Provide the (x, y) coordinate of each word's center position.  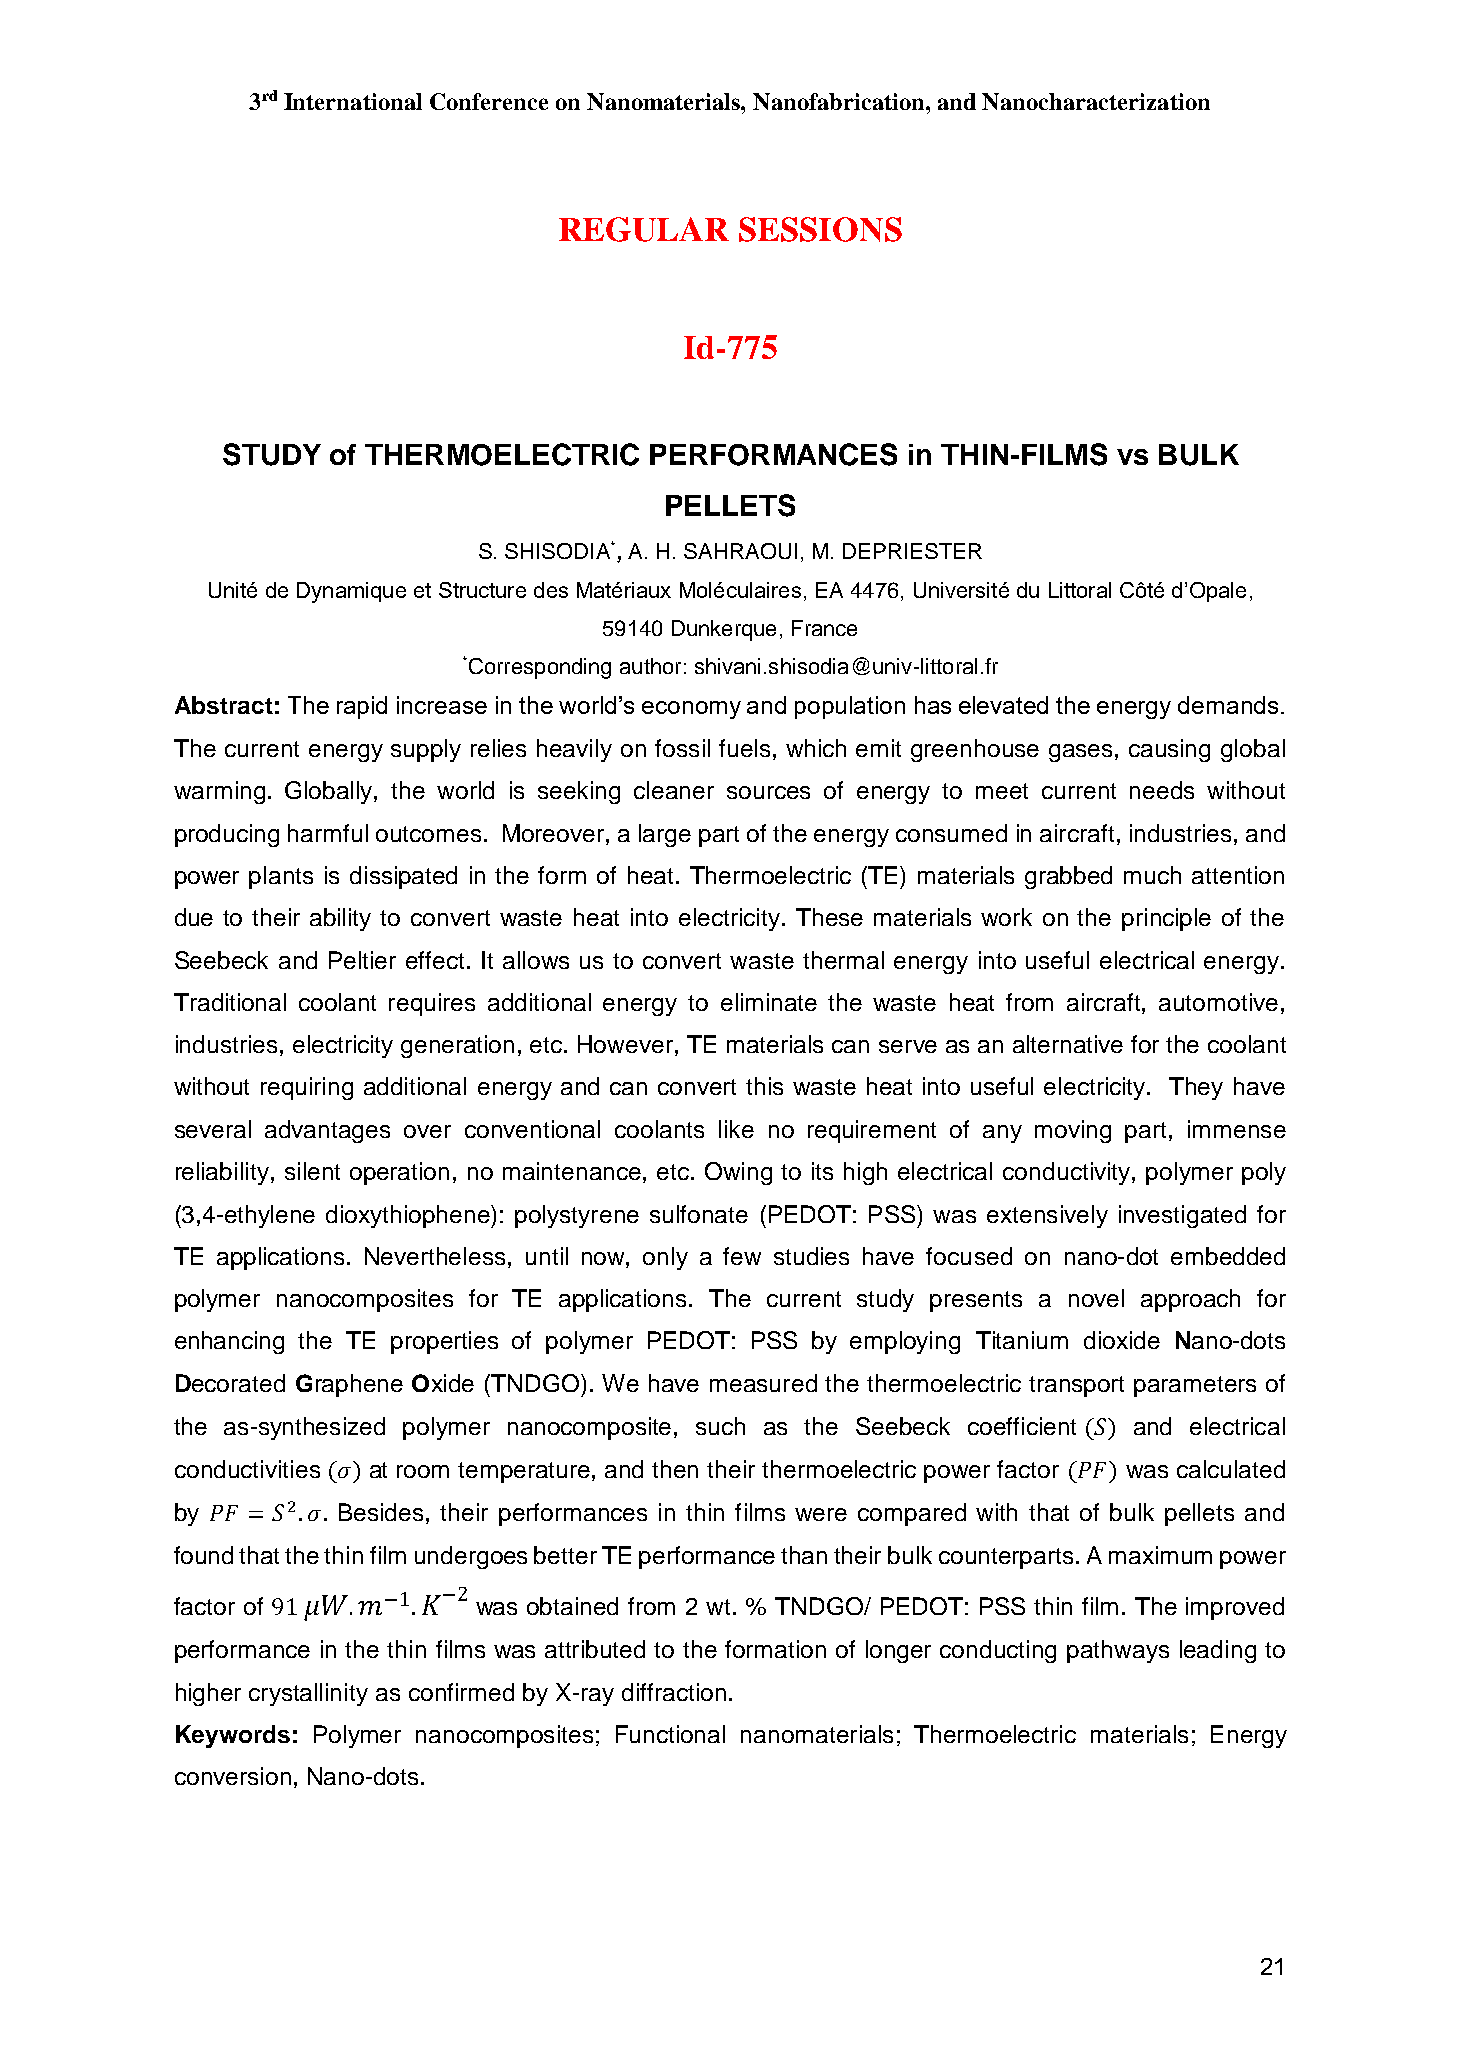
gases (1080, 753)
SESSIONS (820, 229)
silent (312, 1171)
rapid (362, 707)
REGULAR (644, 229)
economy (691, 710)
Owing (738, 1173)
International (353, 101)
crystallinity (308, 1694)
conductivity (1068, 1173)
